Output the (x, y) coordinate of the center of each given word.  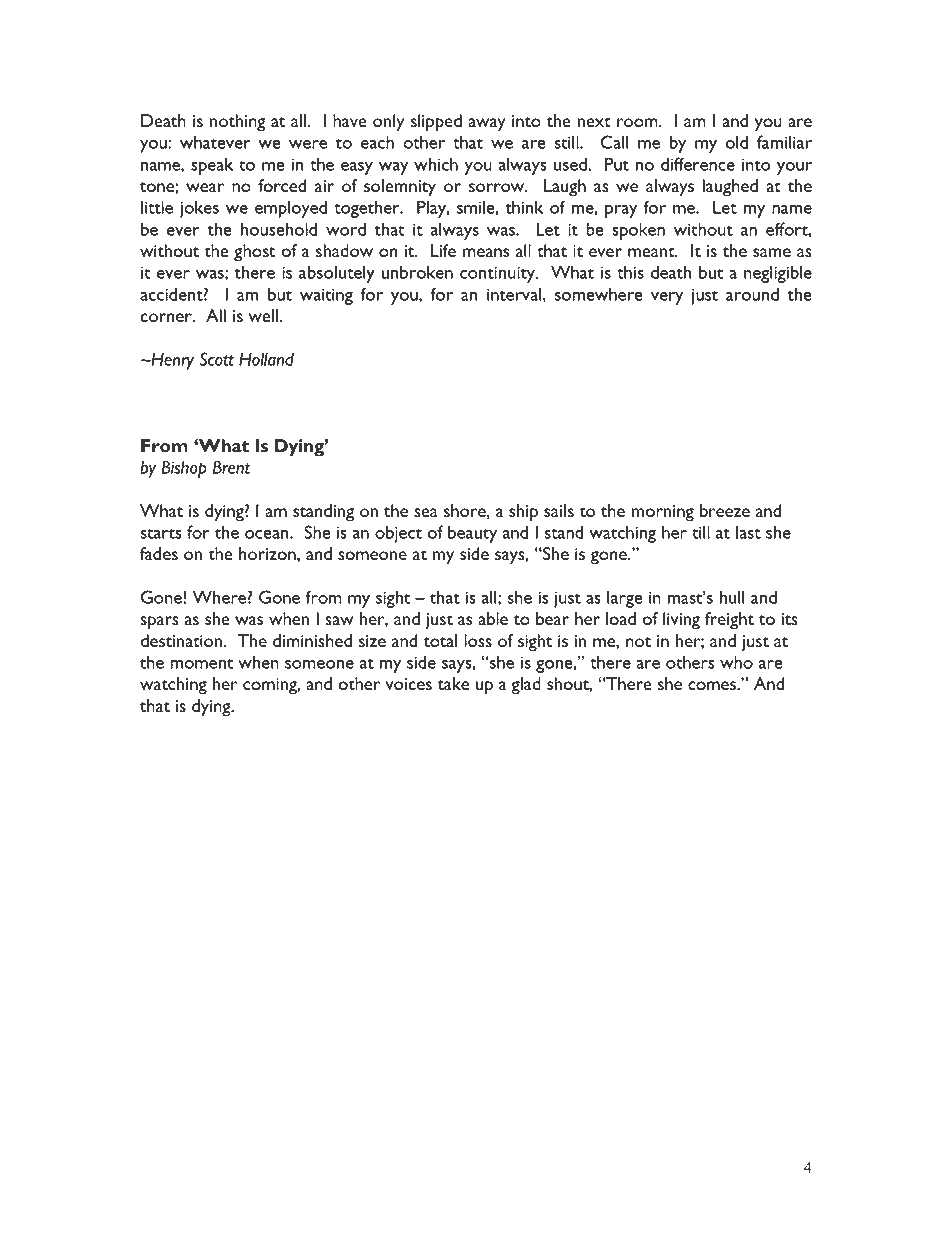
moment (202, 664)
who (736, 662)
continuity (498, 274)
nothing (238, 123)
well (263, 315)
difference (698, 164)
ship (523, 513)
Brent (231, 467)
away (487, 125)
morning (663, 513)
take (453, 683)
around (752, 294)
